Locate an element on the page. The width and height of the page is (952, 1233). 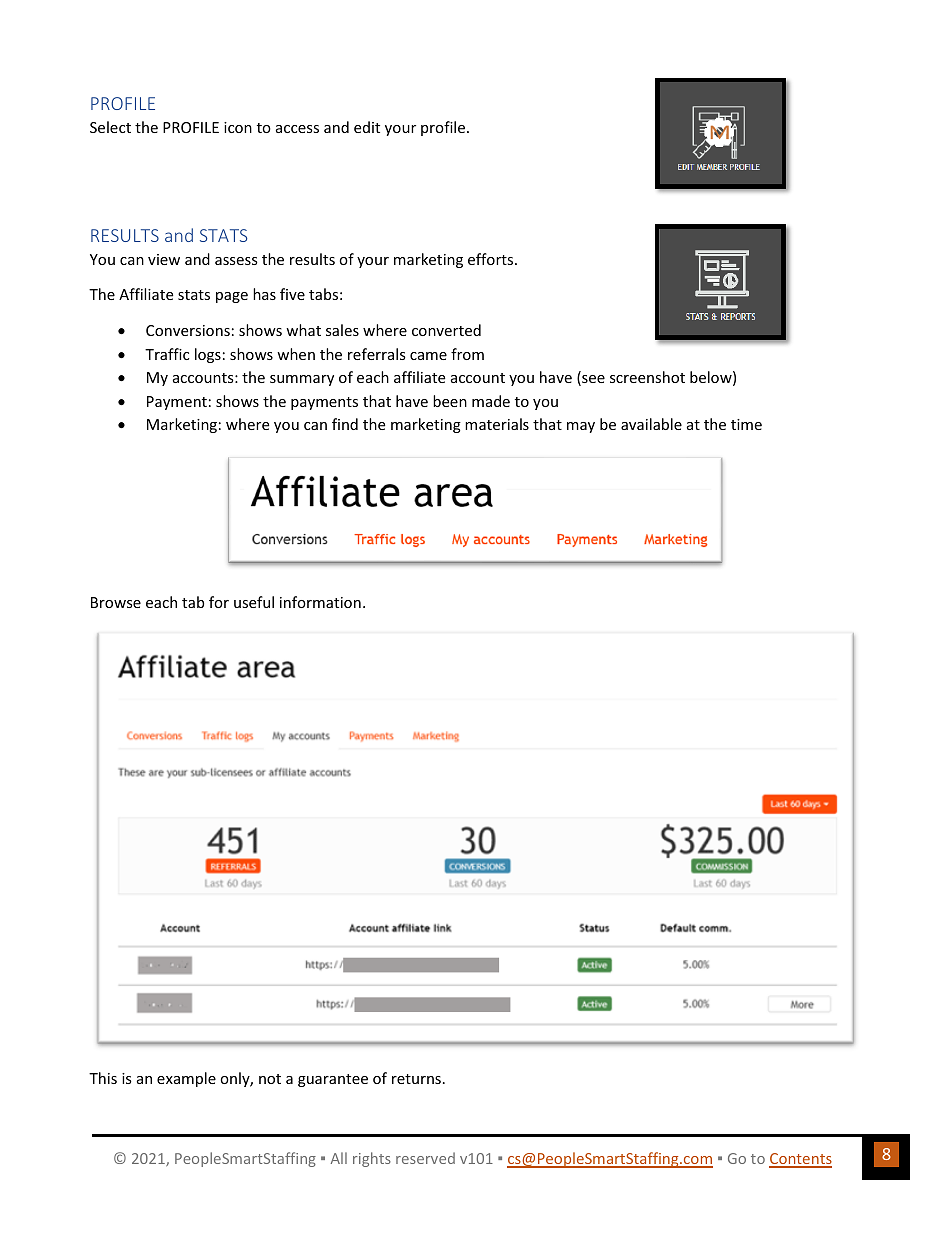
example is located at coordinates (186, 1079).
